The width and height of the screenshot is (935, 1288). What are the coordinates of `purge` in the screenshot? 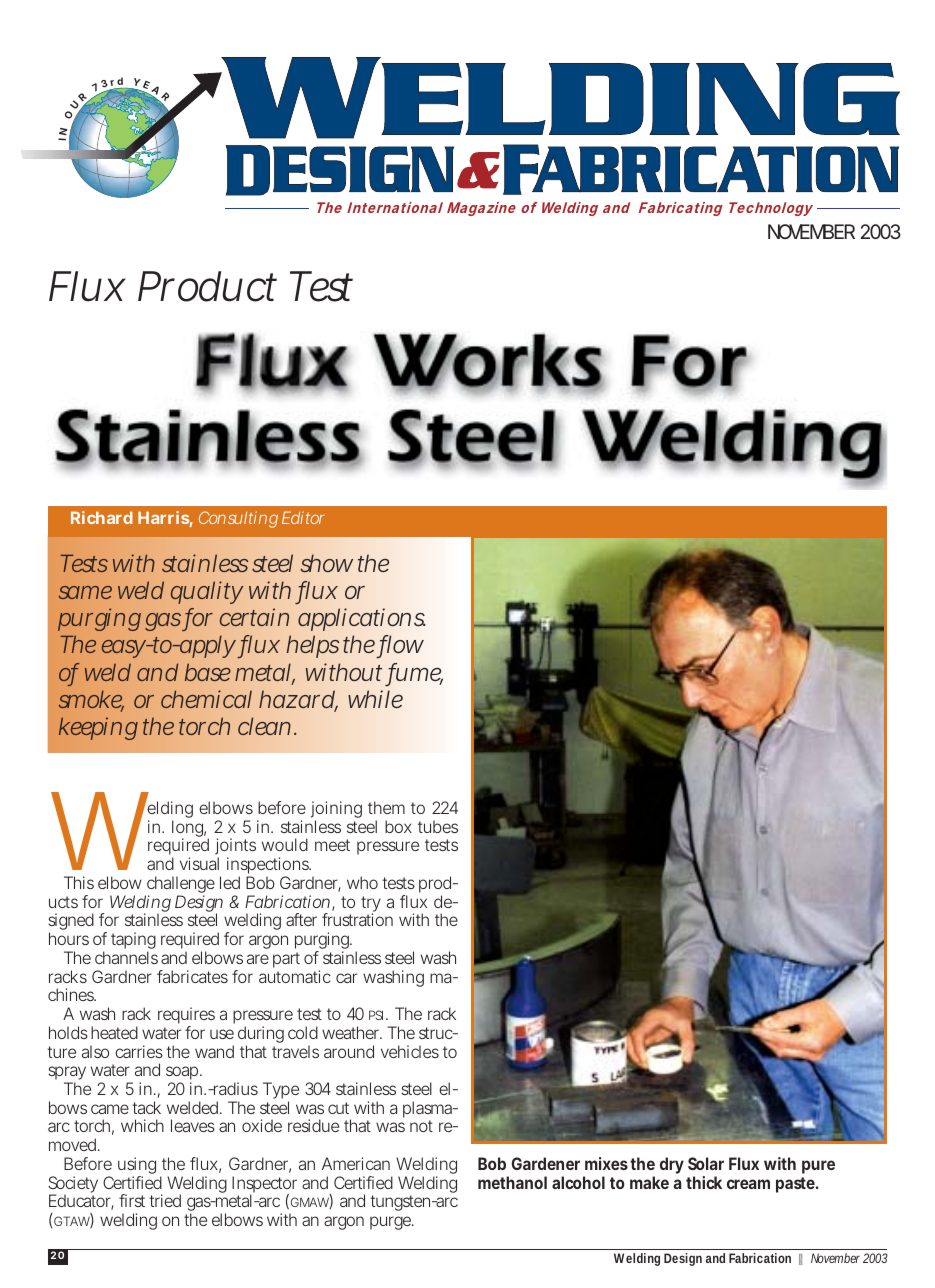 It's located at (392, 1223).
